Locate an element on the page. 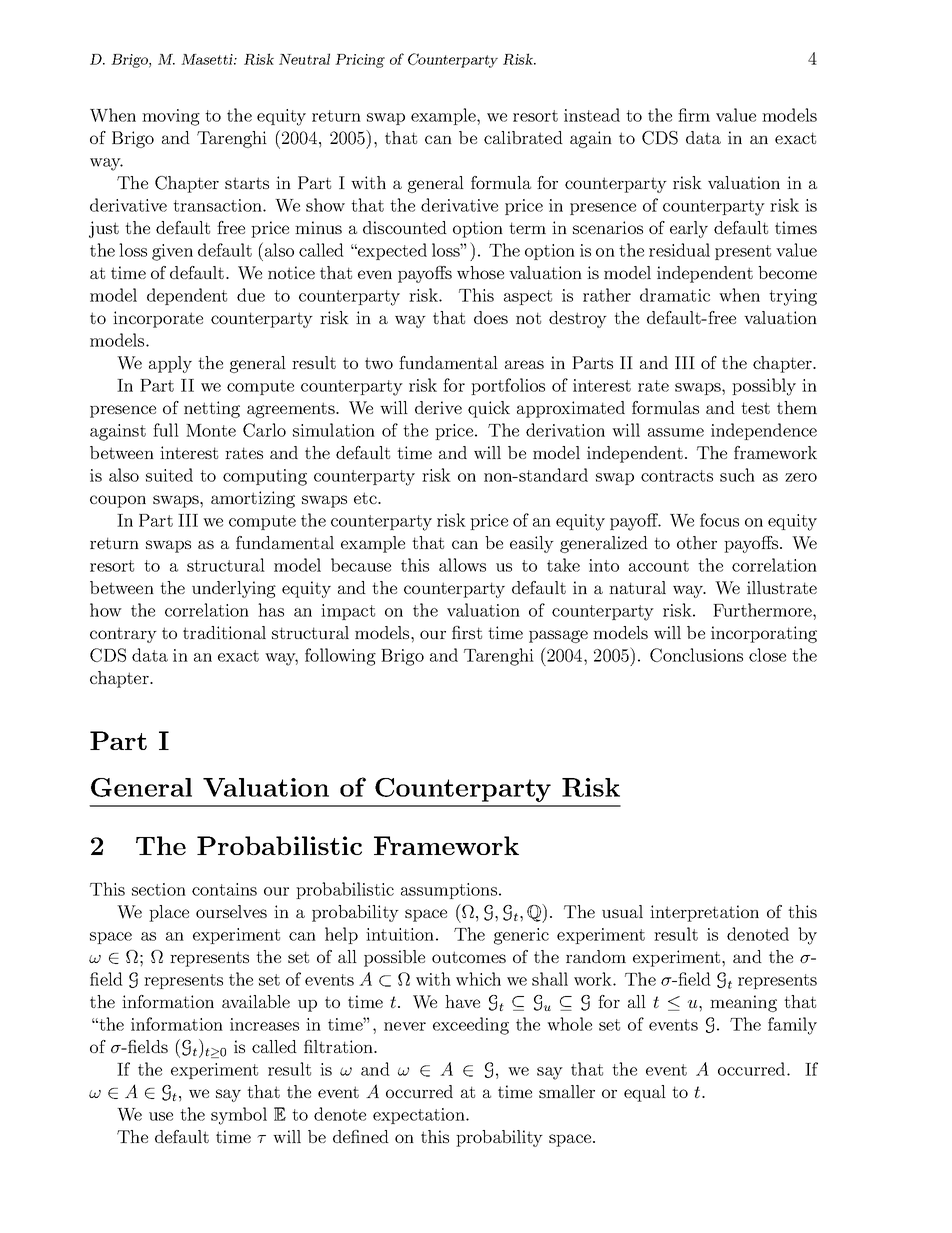  expectation is located at coordinates (420, 1116).
